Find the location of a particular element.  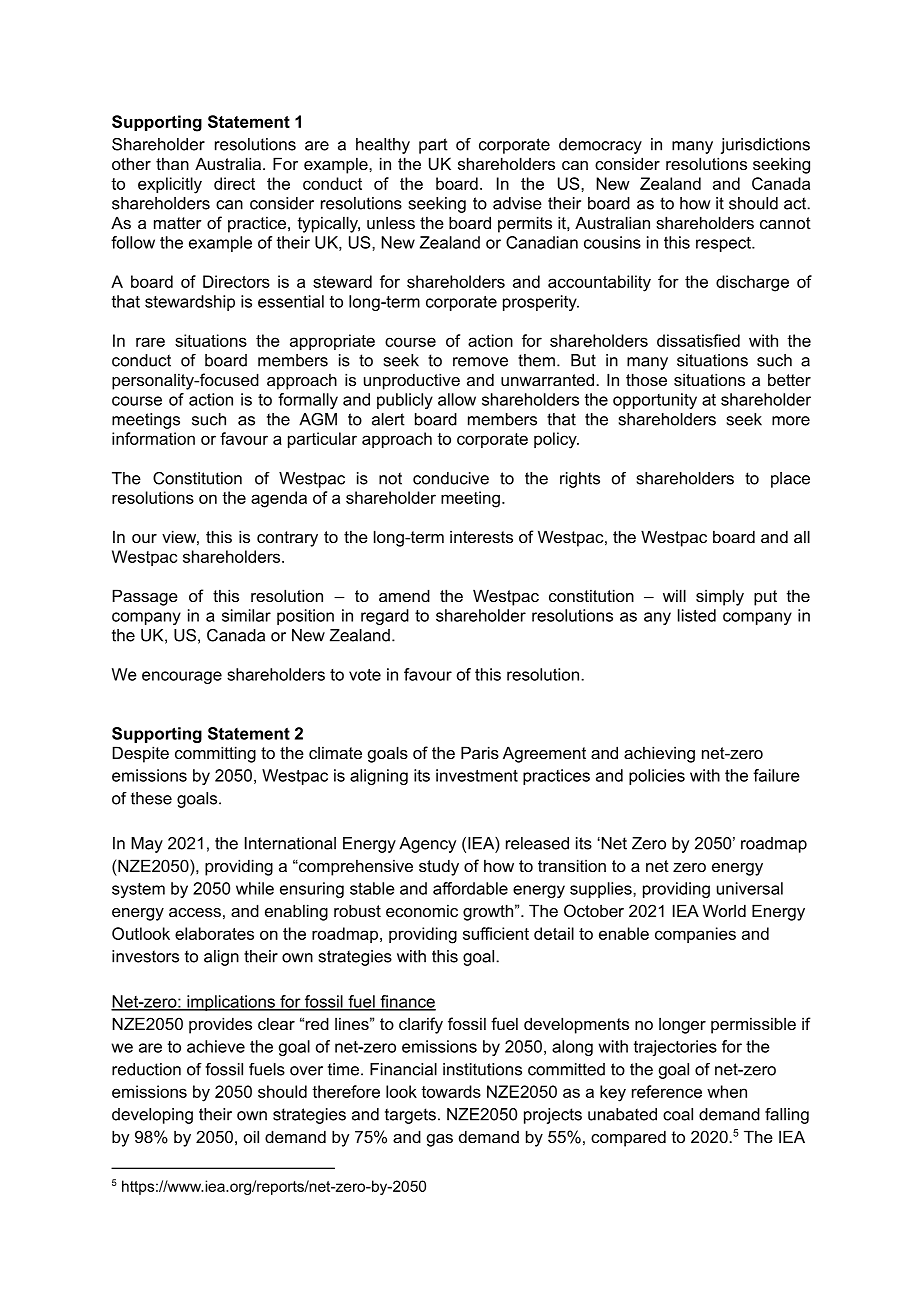

oil is located at coordinates (251, 1136).
